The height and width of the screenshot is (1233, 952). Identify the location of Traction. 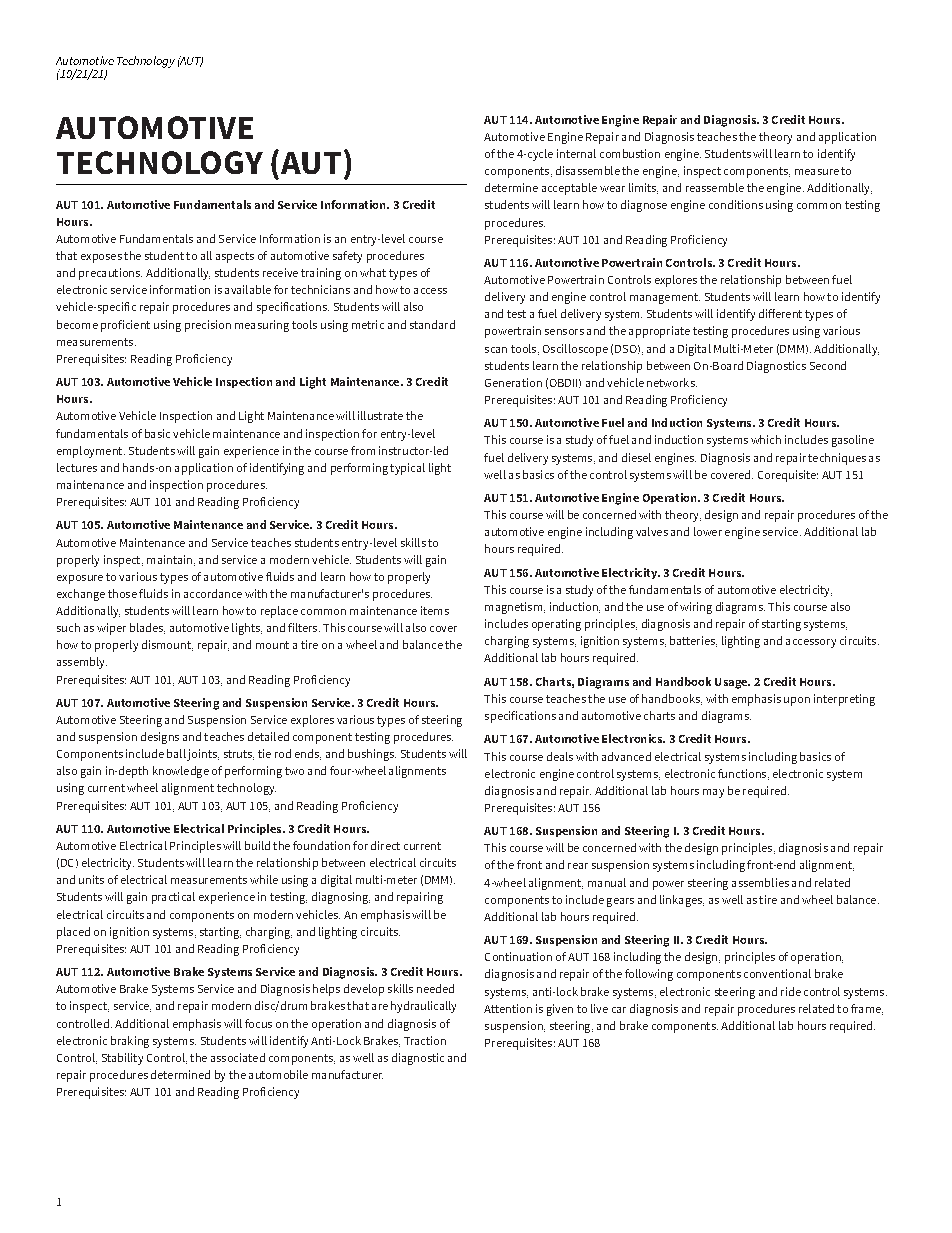
(425, 1040).
